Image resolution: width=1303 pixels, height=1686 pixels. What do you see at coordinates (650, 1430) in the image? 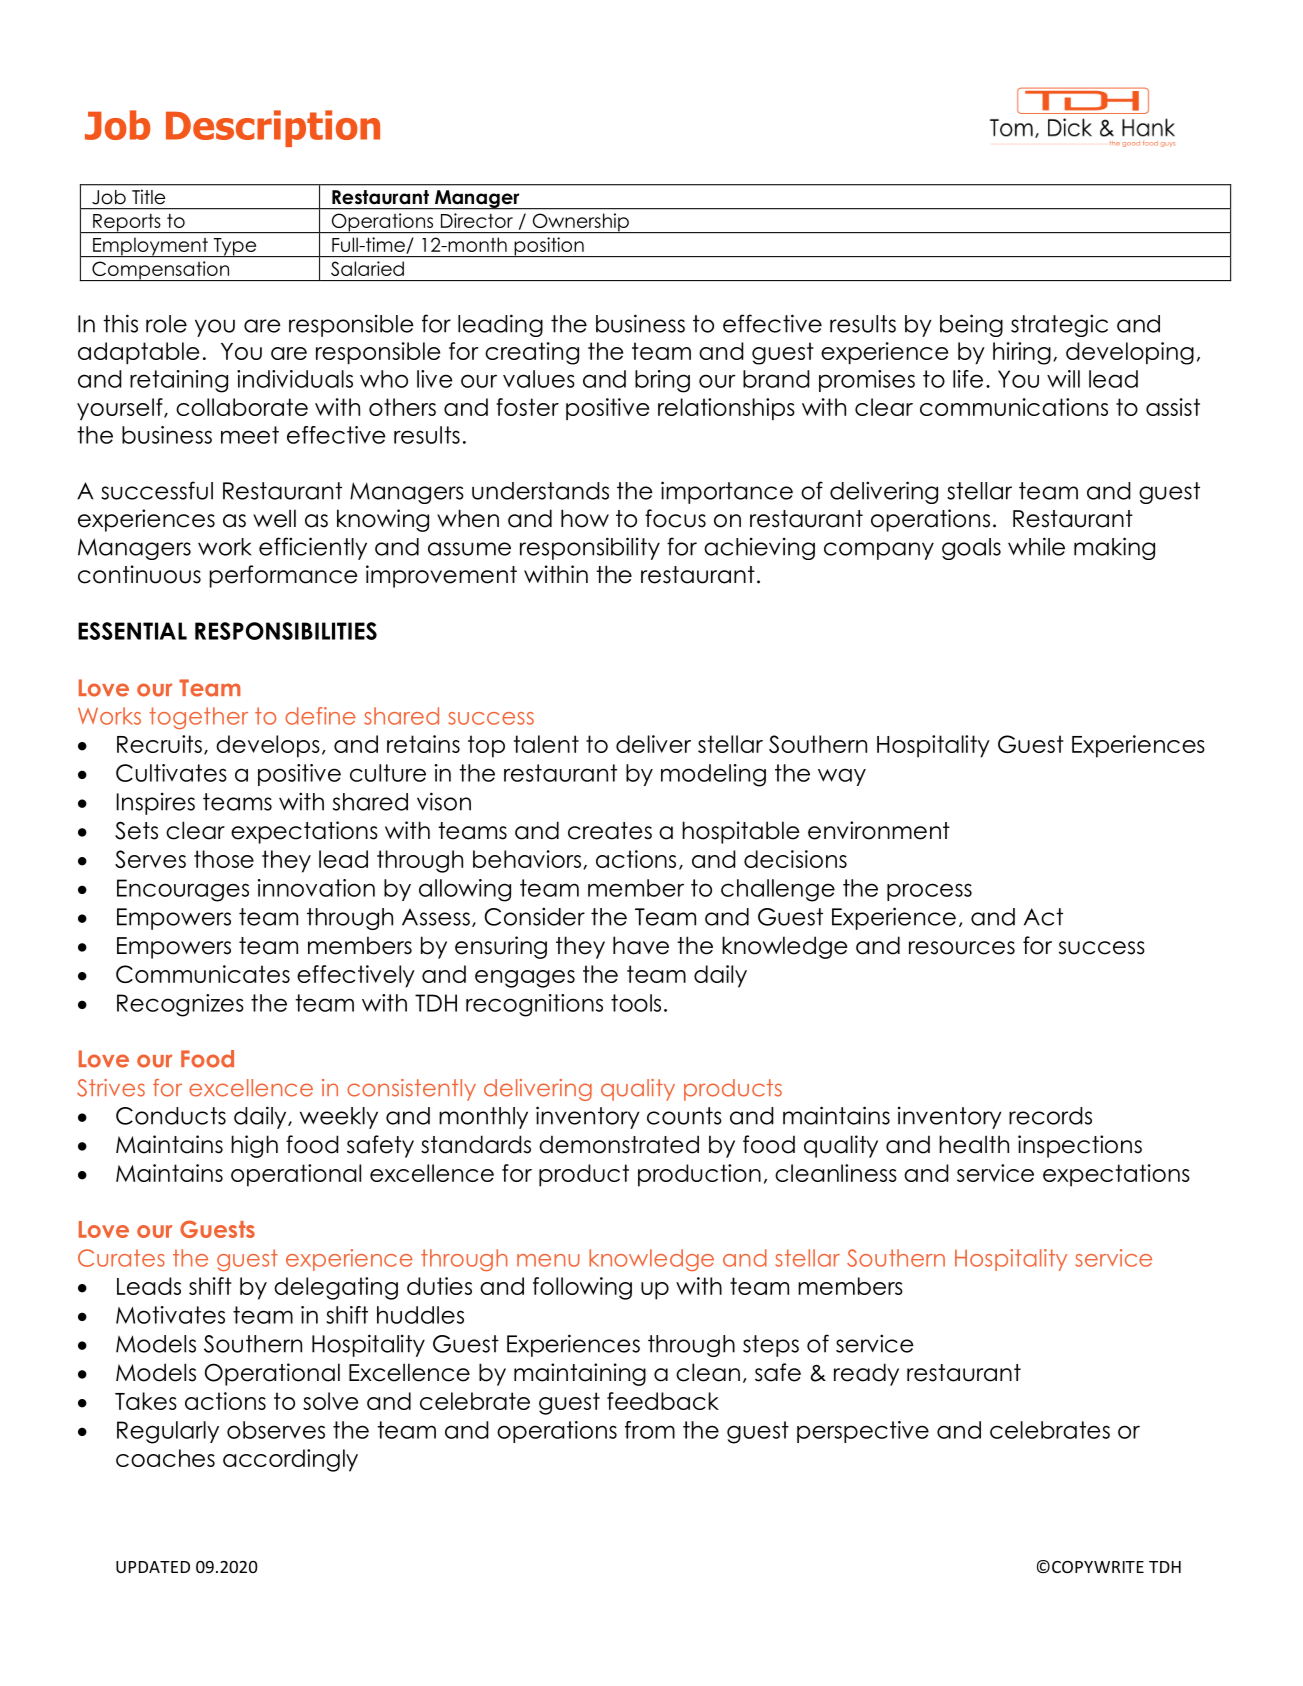
I see `from` at bounding box center [650, 1430].
